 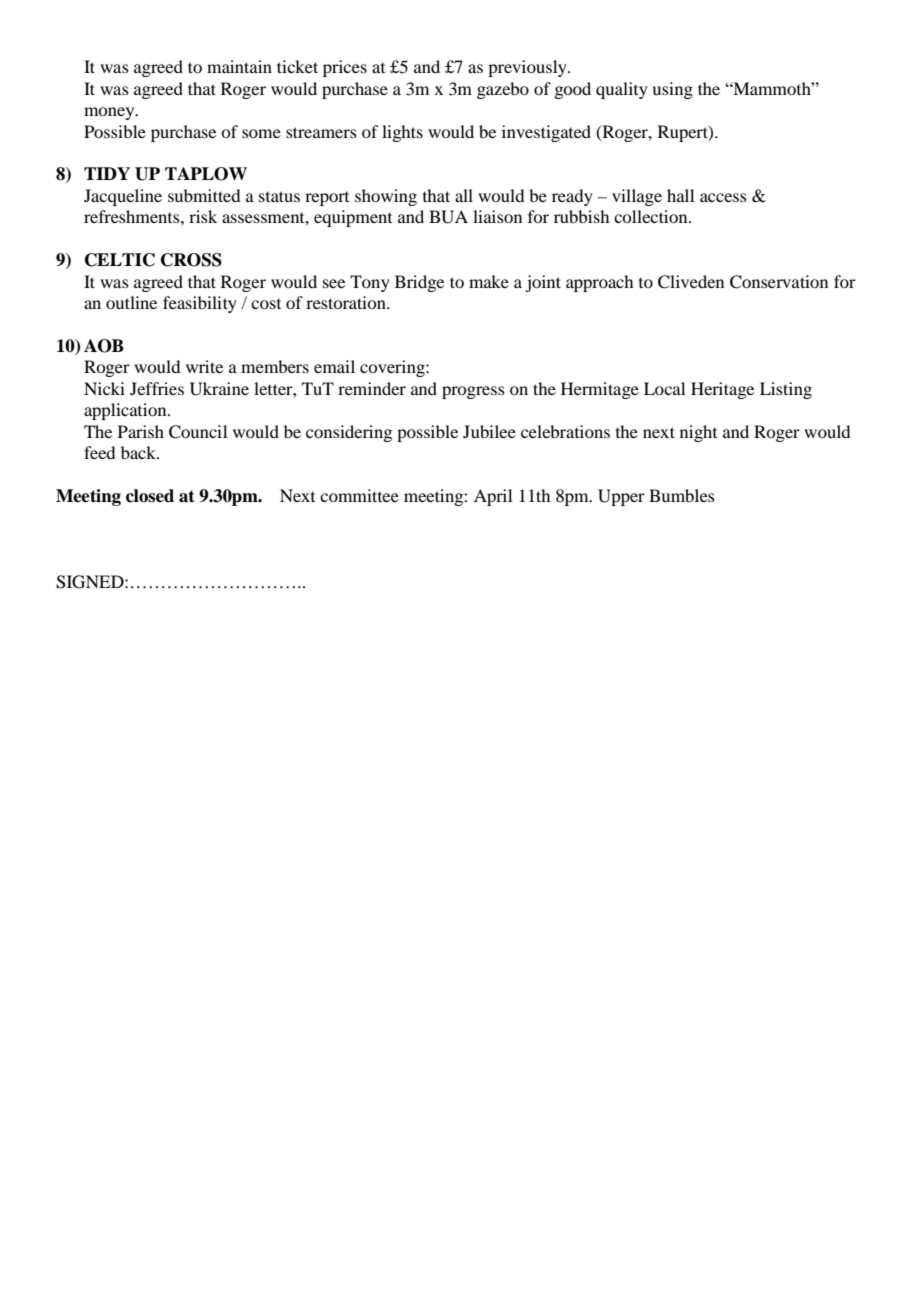 What do you see at coordinates (150, 496) in the screenshot?
I see `closed` at bounding box center [150, 496].
